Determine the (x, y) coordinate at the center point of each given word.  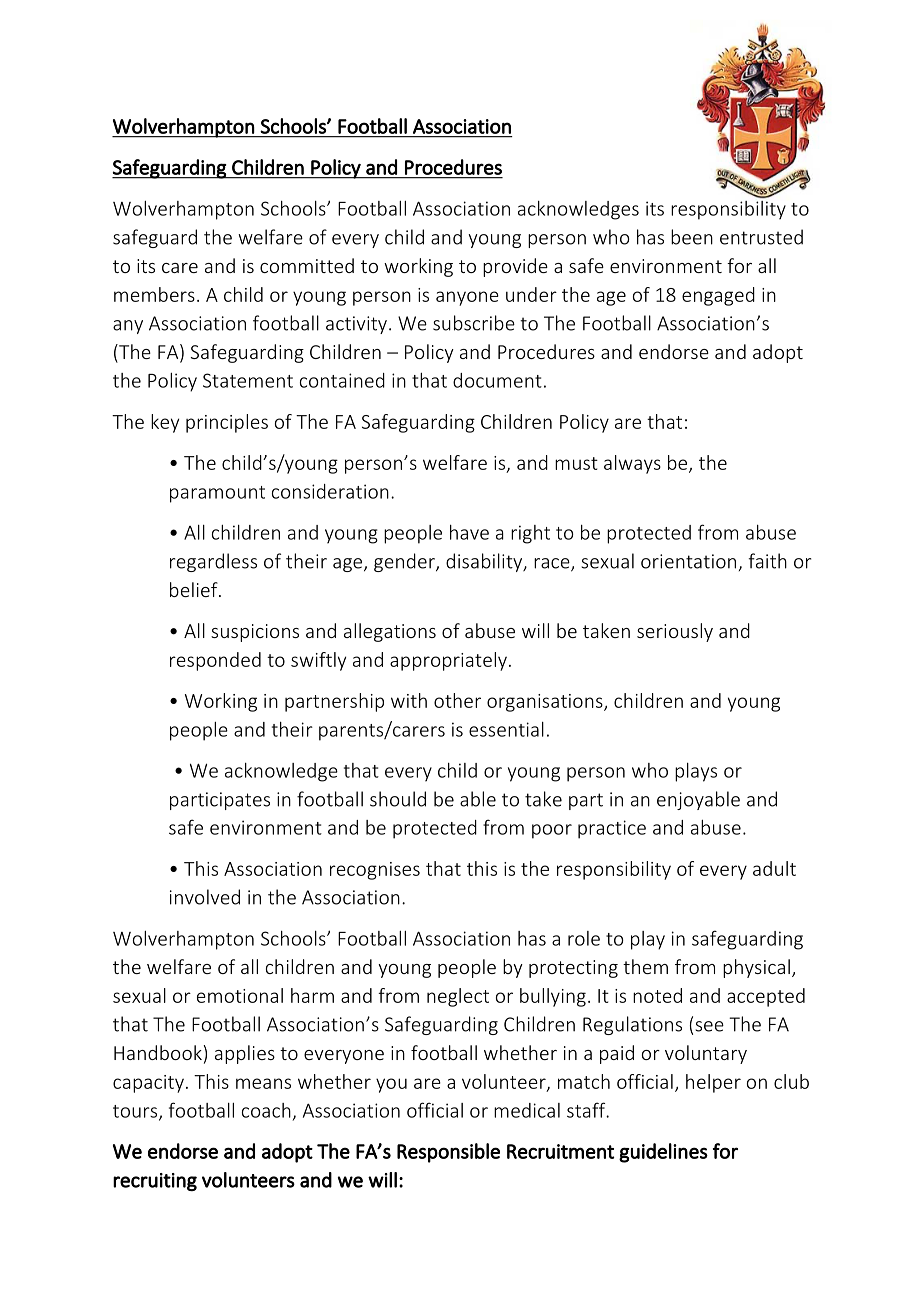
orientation (688, 561)
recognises (375, 871)
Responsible (448, 1153)
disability (485, 562)
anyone (467, 298)
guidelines (663, 1153)
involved (205, 897)
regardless (213, 562)
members (154, 294)
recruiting (155, 1182)
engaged (718, 296)
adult (774, 868)
